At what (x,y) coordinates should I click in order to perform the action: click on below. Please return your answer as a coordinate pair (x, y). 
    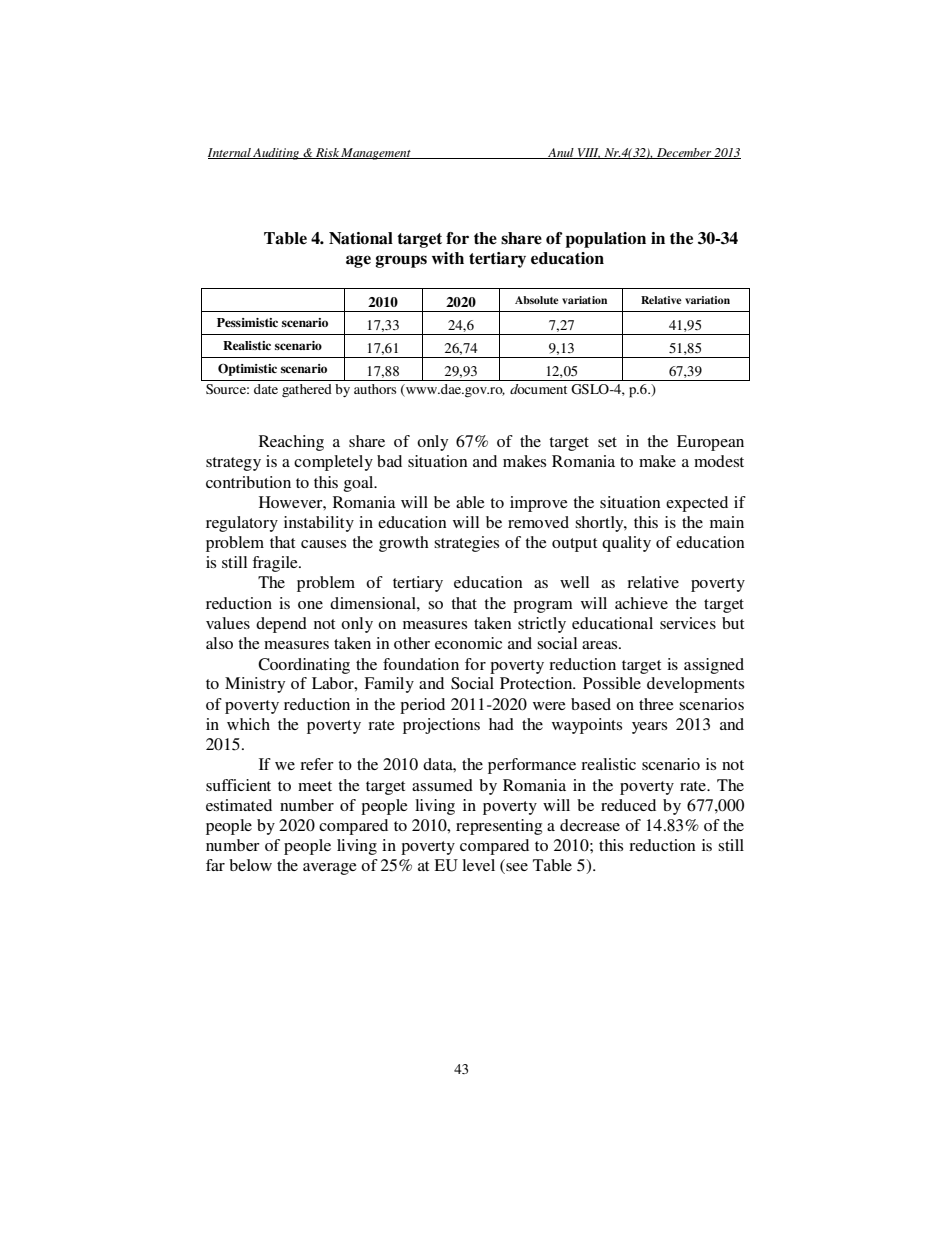
    Looking at the image, I should click on (250, 865).
